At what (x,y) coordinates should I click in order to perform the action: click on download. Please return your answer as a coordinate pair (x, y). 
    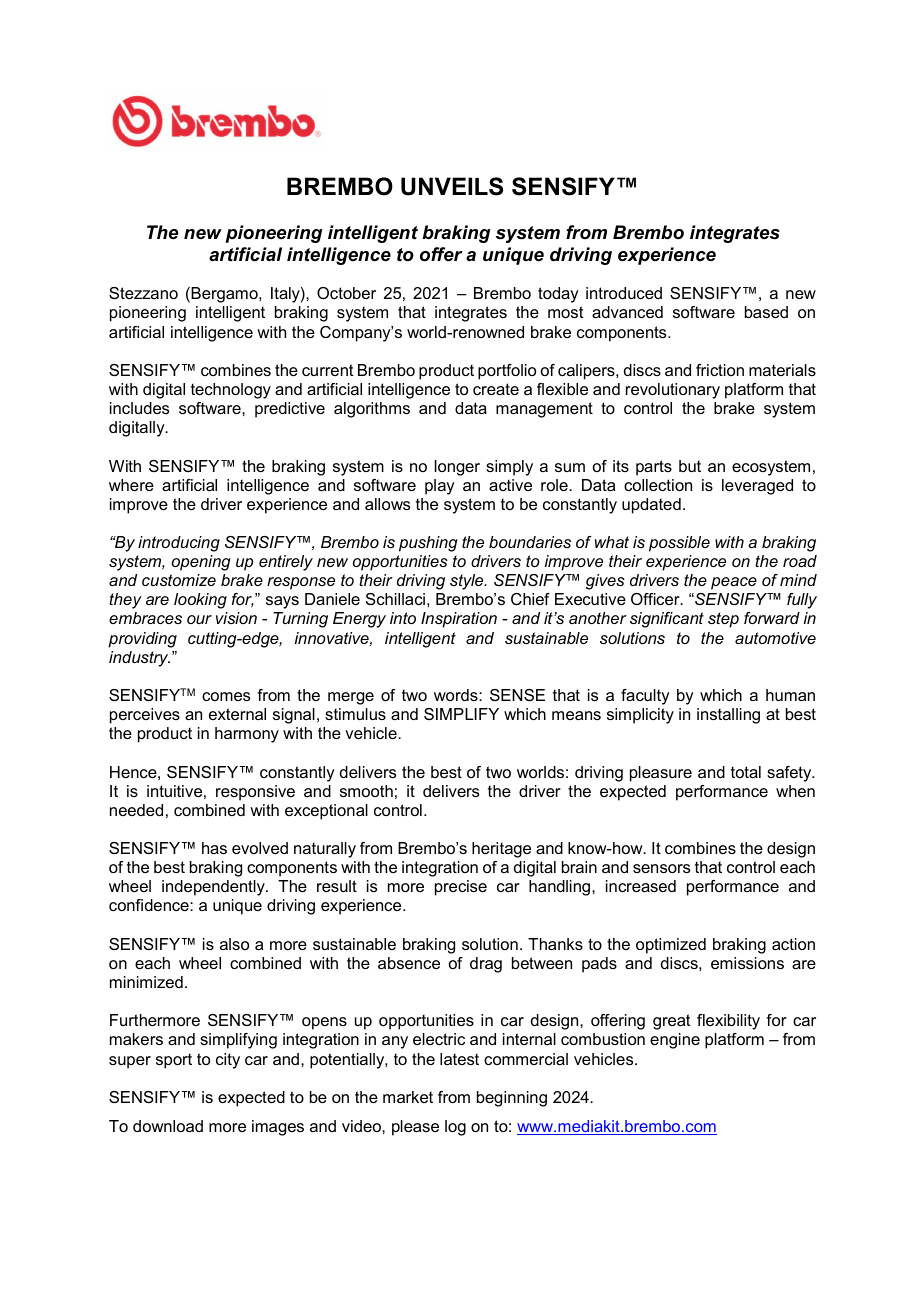
    Looking at the image, I should click on (168, 1126).
